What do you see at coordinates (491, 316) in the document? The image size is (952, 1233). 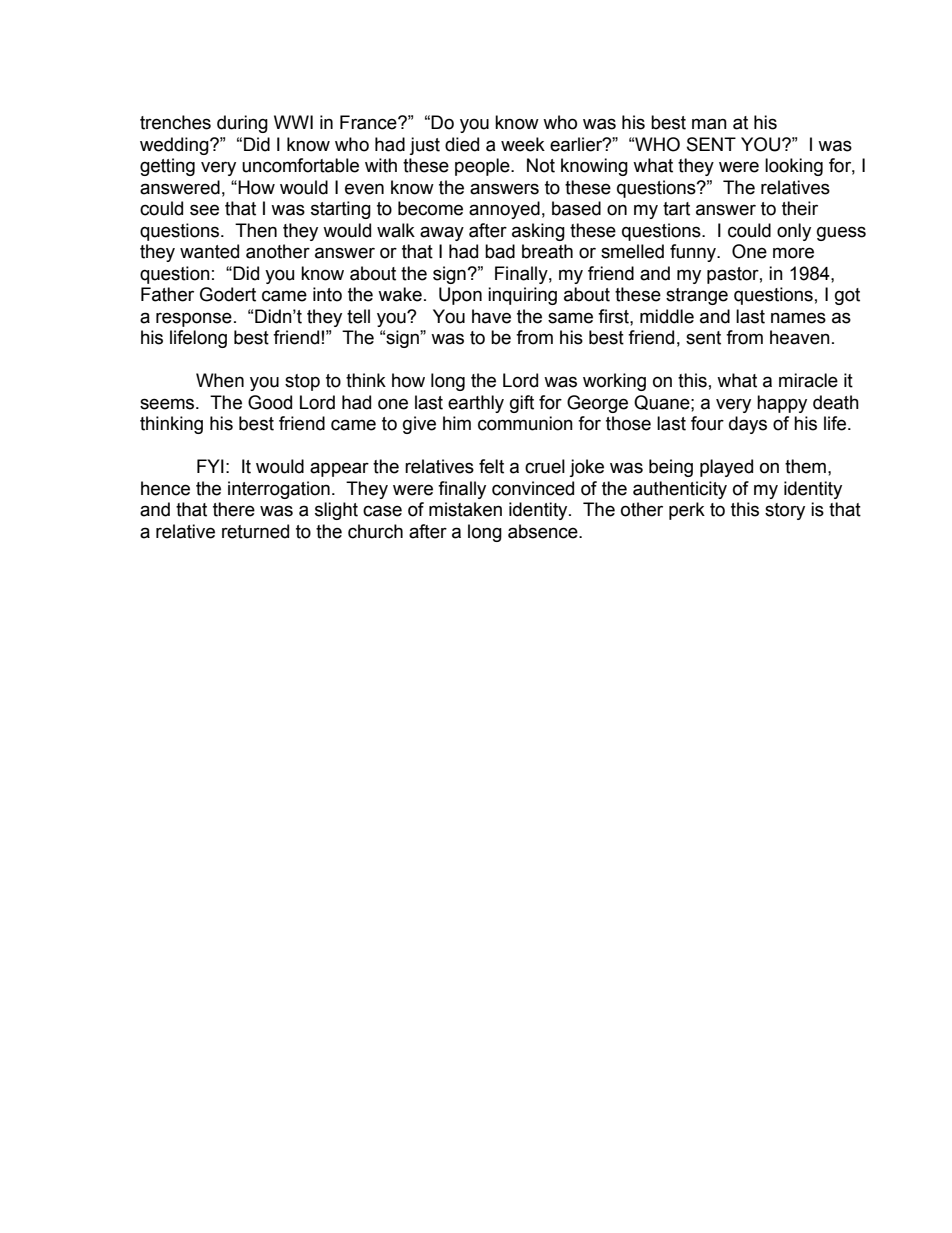 I see `have` at bounding box center [491, 316].
